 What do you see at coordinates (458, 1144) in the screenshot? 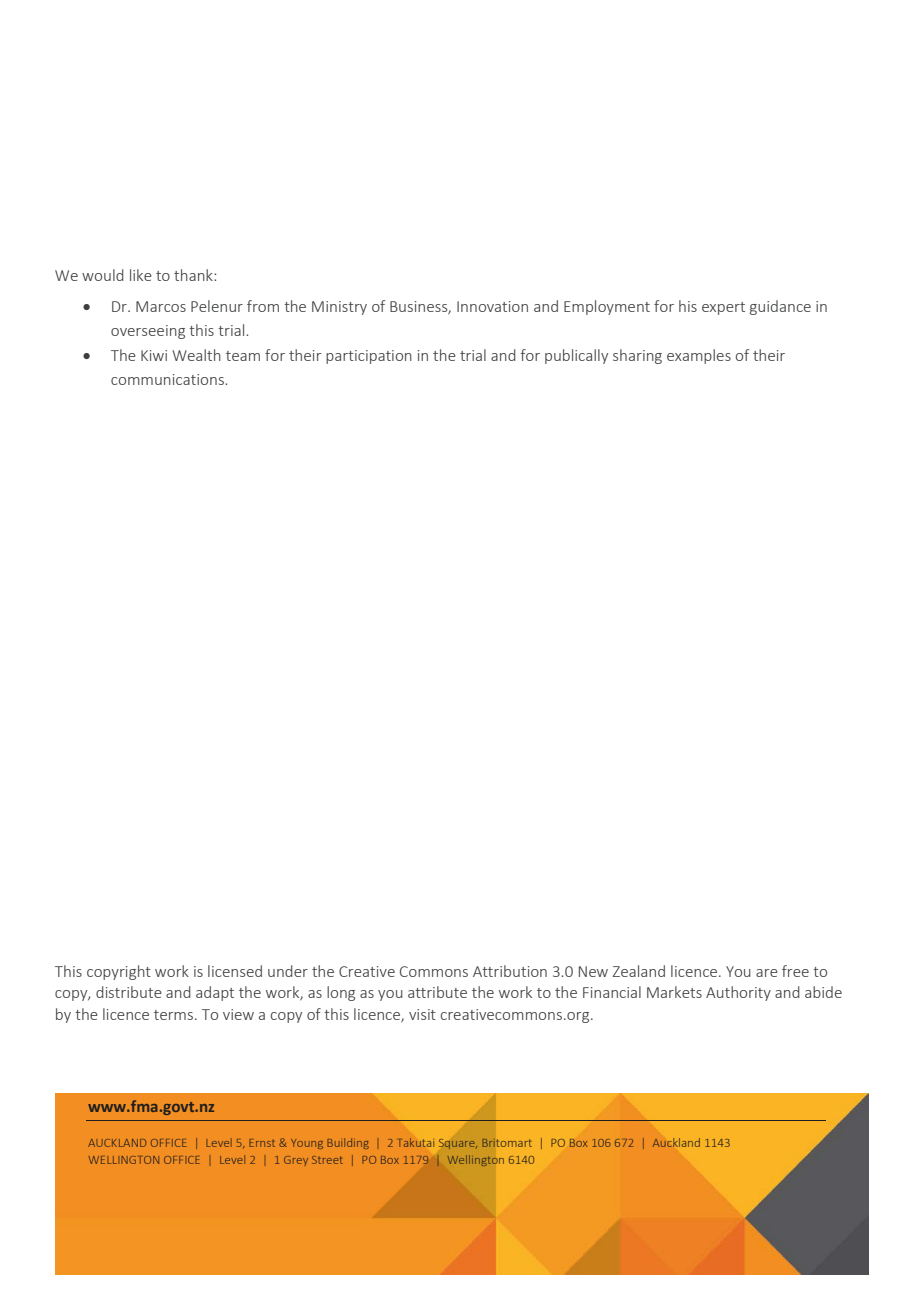
I see `Square` at bounding box center [458, 1144].
